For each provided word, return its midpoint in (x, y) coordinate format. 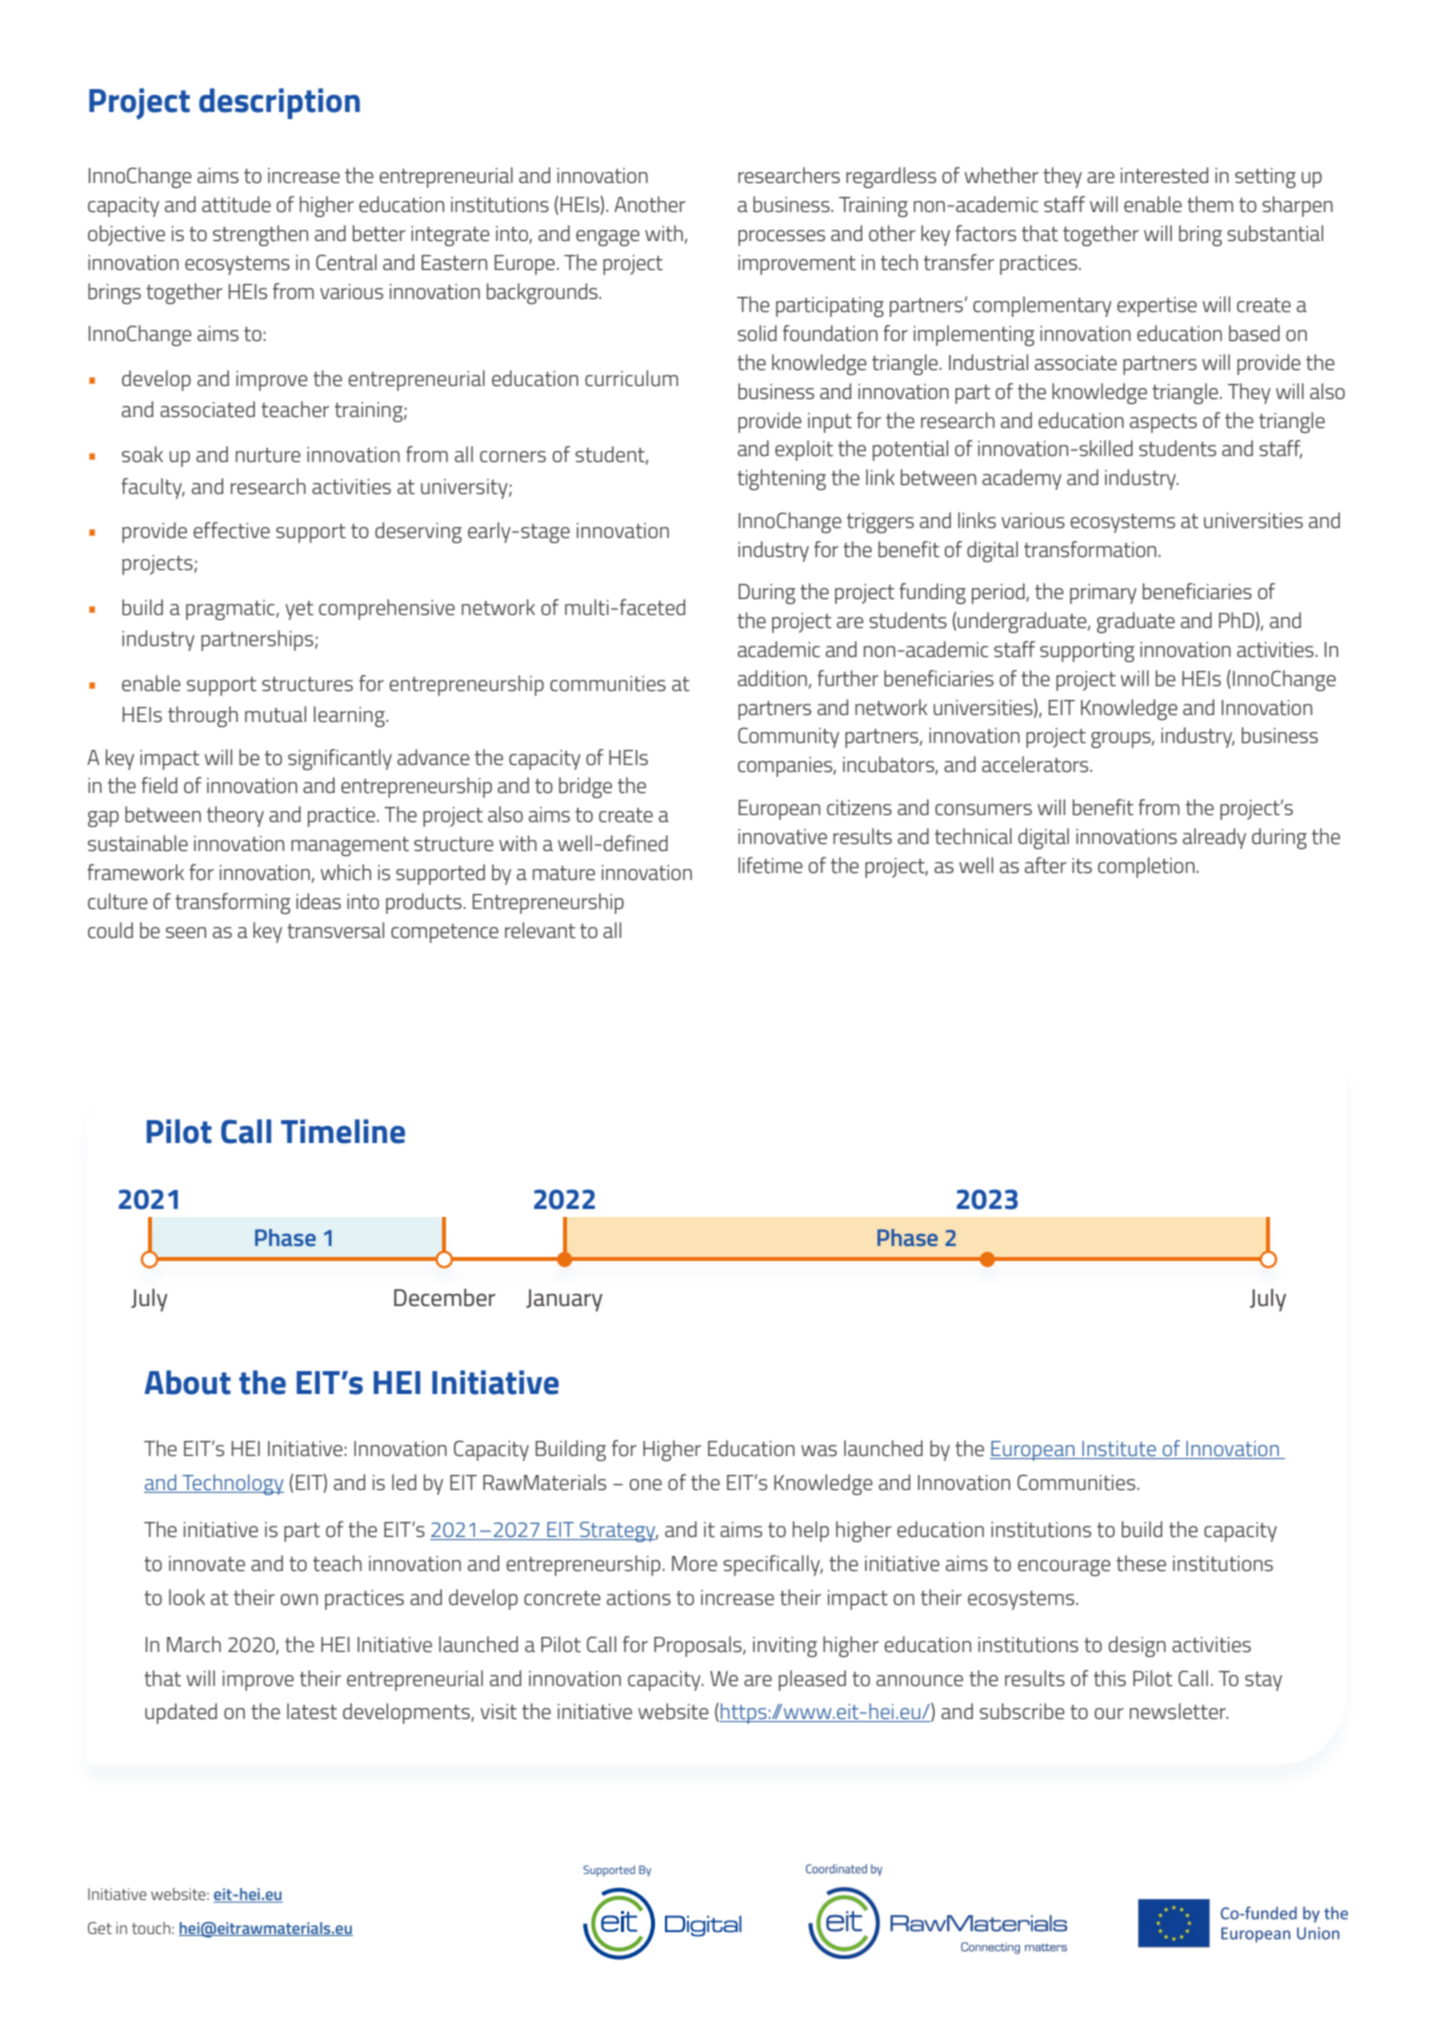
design (1137, 1646)
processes (781, 238)
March (194, 1644)
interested (1164, 175)
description (279, 103)
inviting (785, 1647)
